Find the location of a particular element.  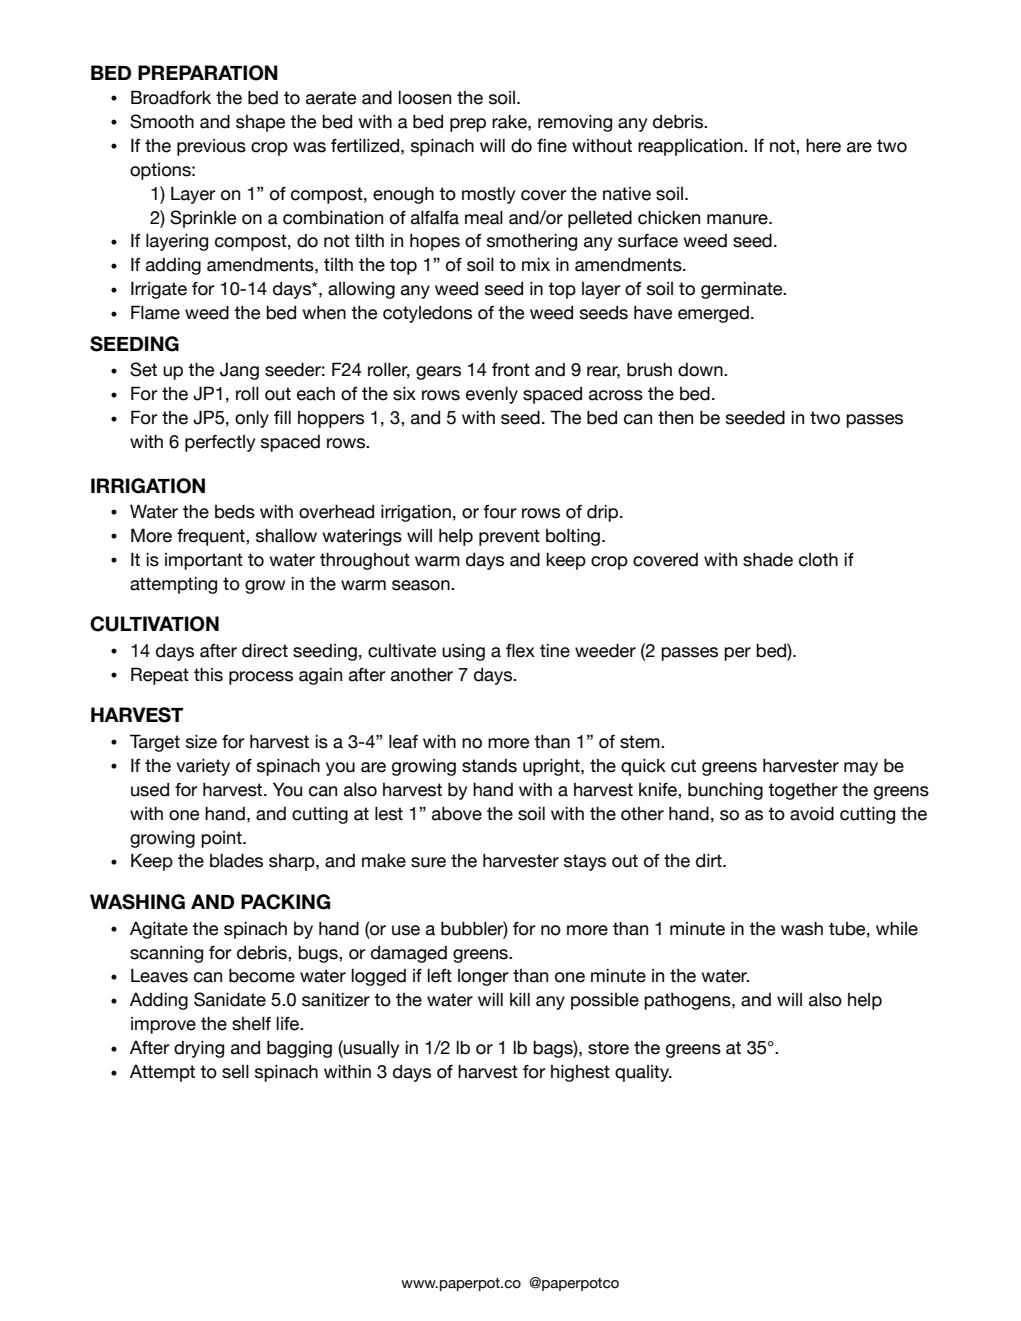

down is located at coordinates (701, 370).
